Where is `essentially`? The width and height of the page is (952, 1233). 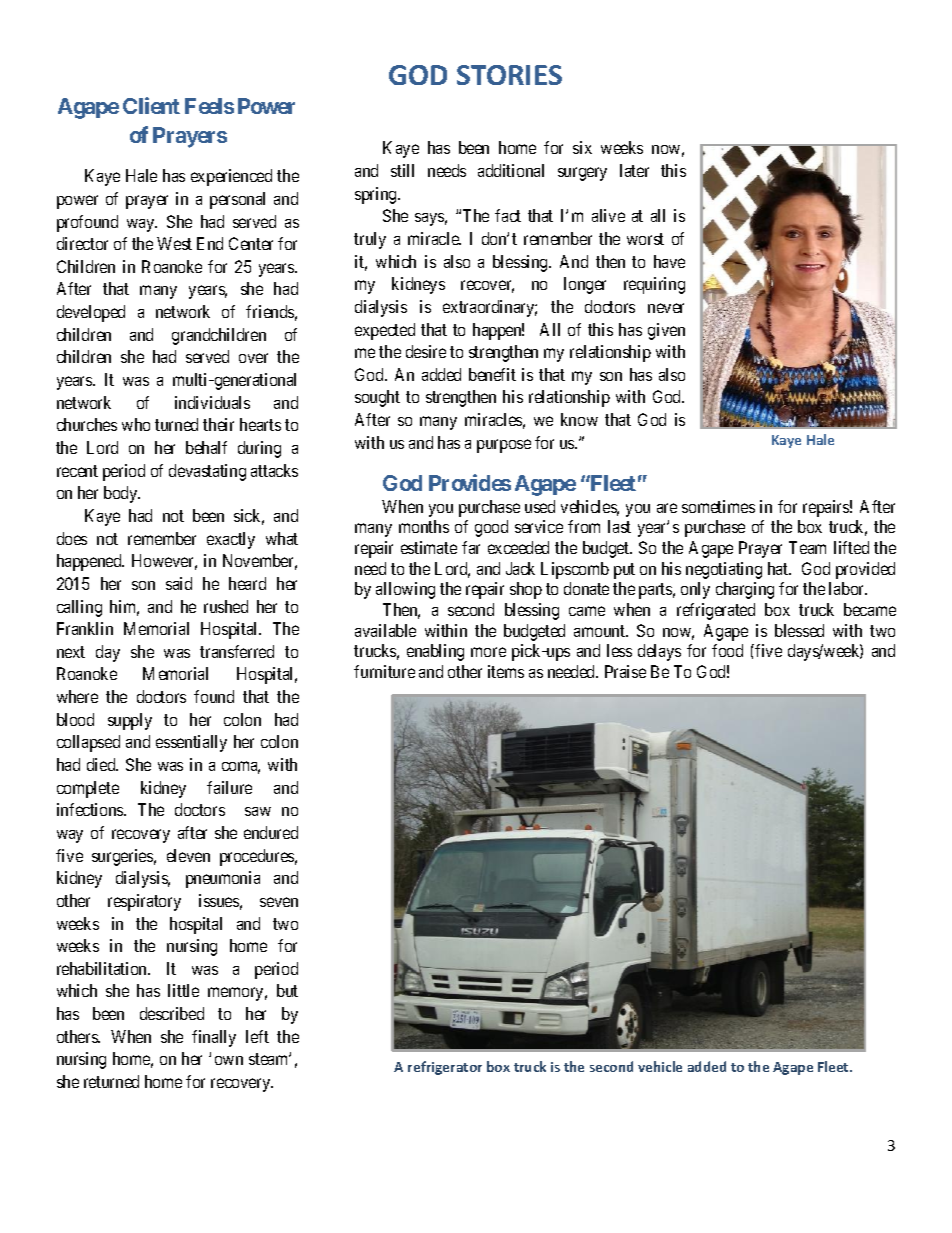 essentially is located at coordinates (191, 743).
